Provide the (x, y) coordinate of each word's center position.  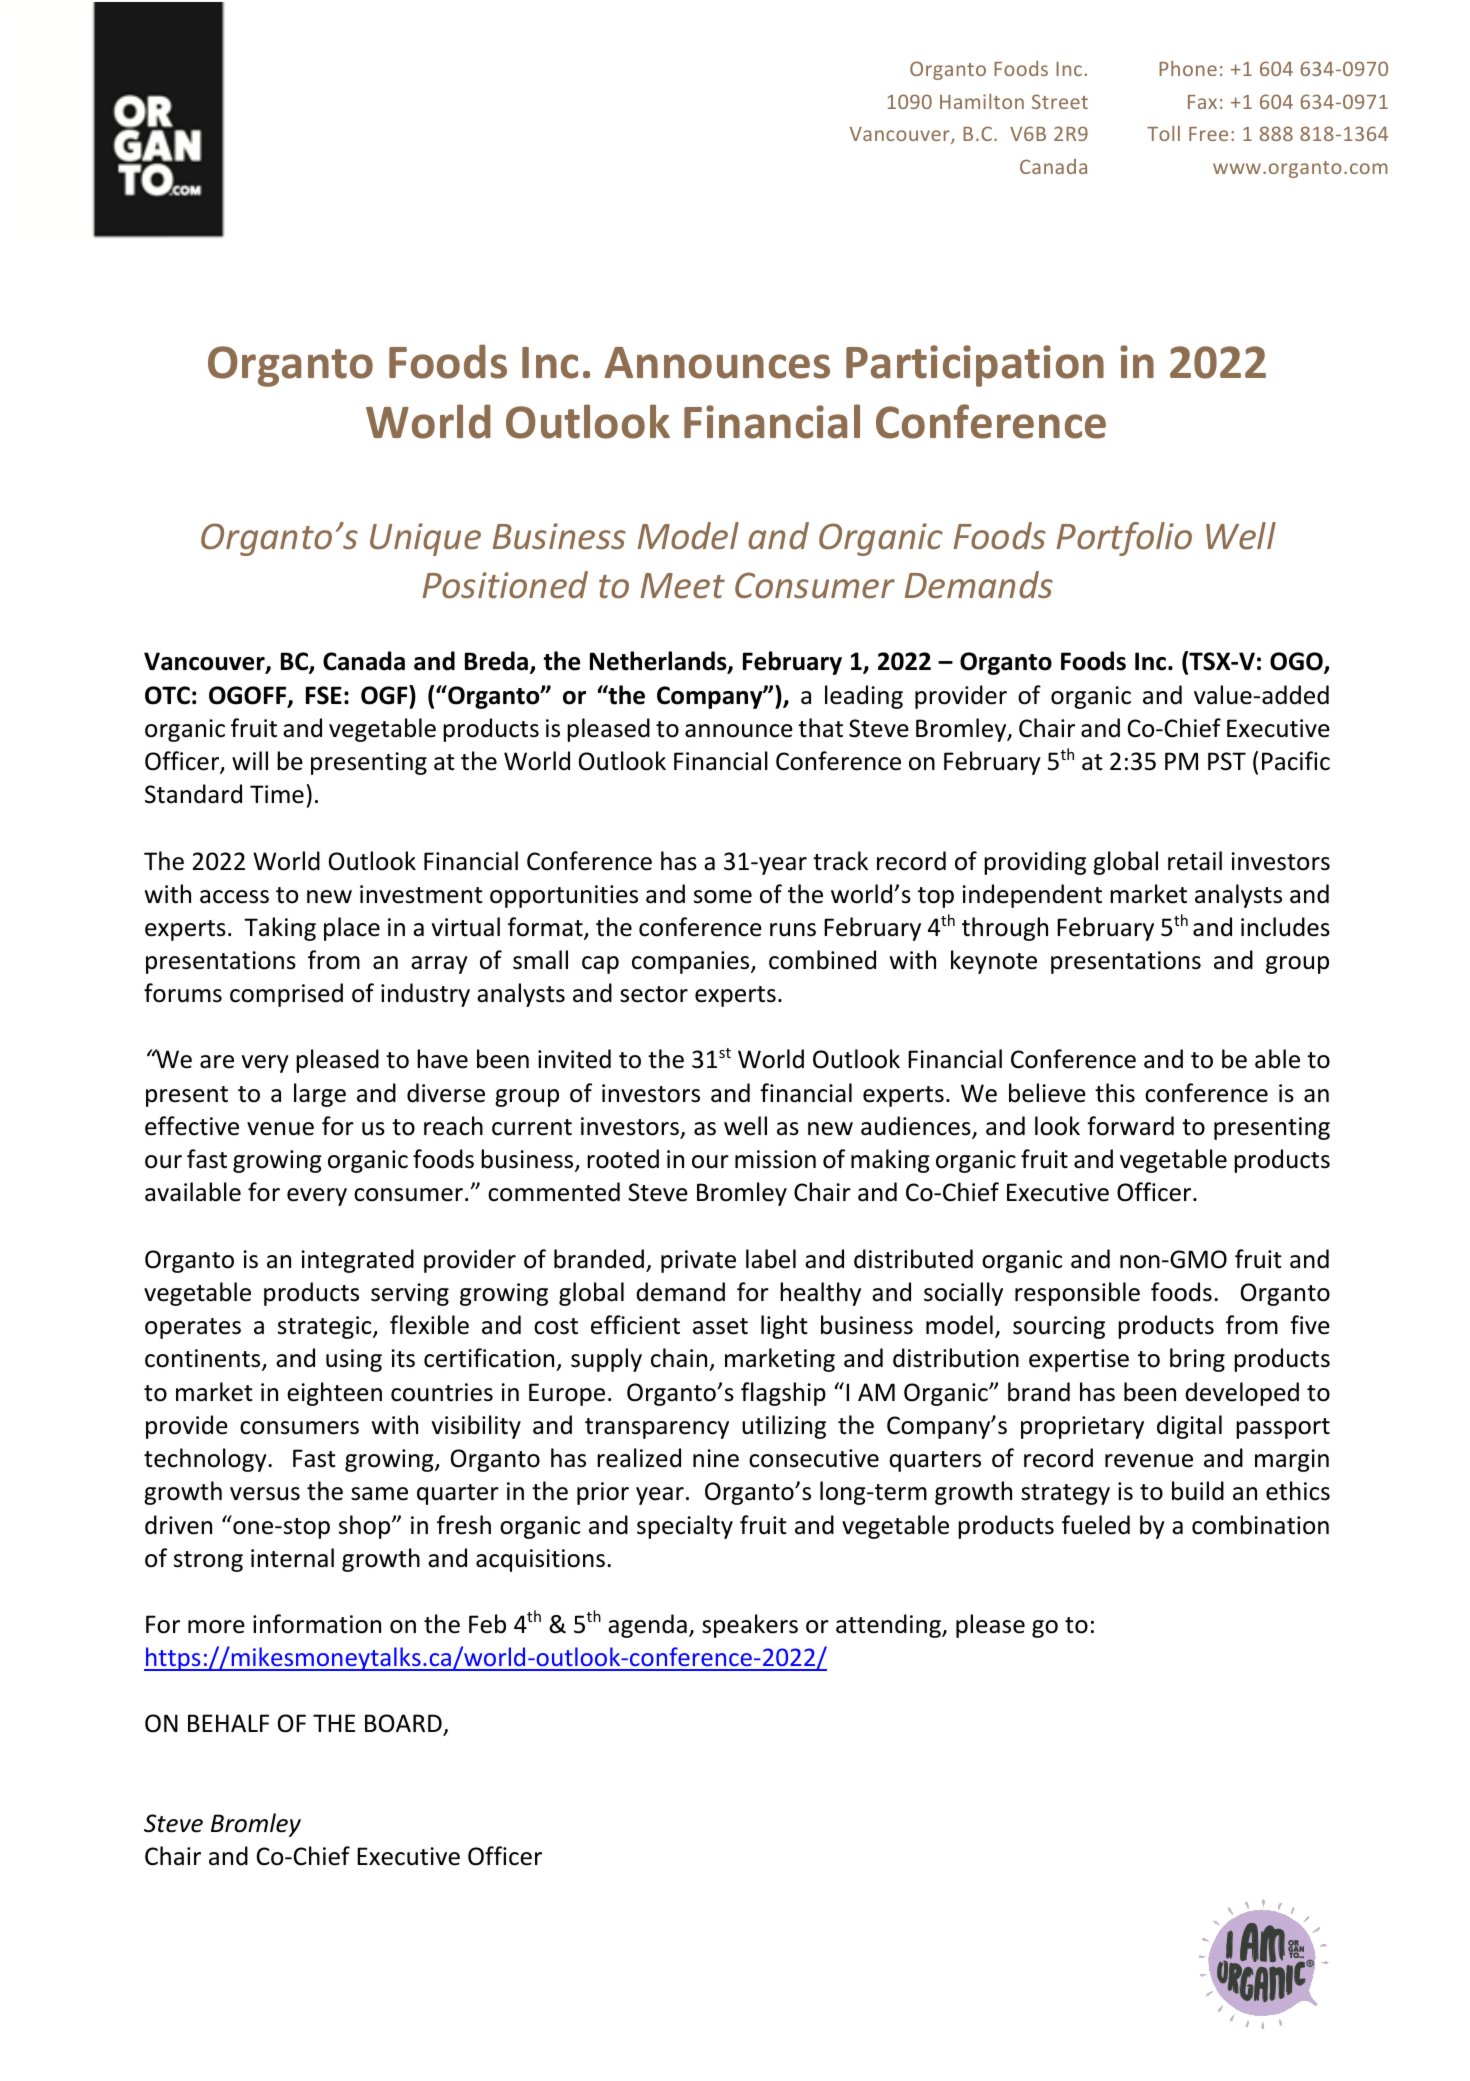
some (723, 897)
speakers (750, 1626)
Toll (1163, 133)
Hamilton (982, 101)
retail (1195, 861)
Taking (280, 929)
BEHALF (228, 1723)
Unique (425, 539)
